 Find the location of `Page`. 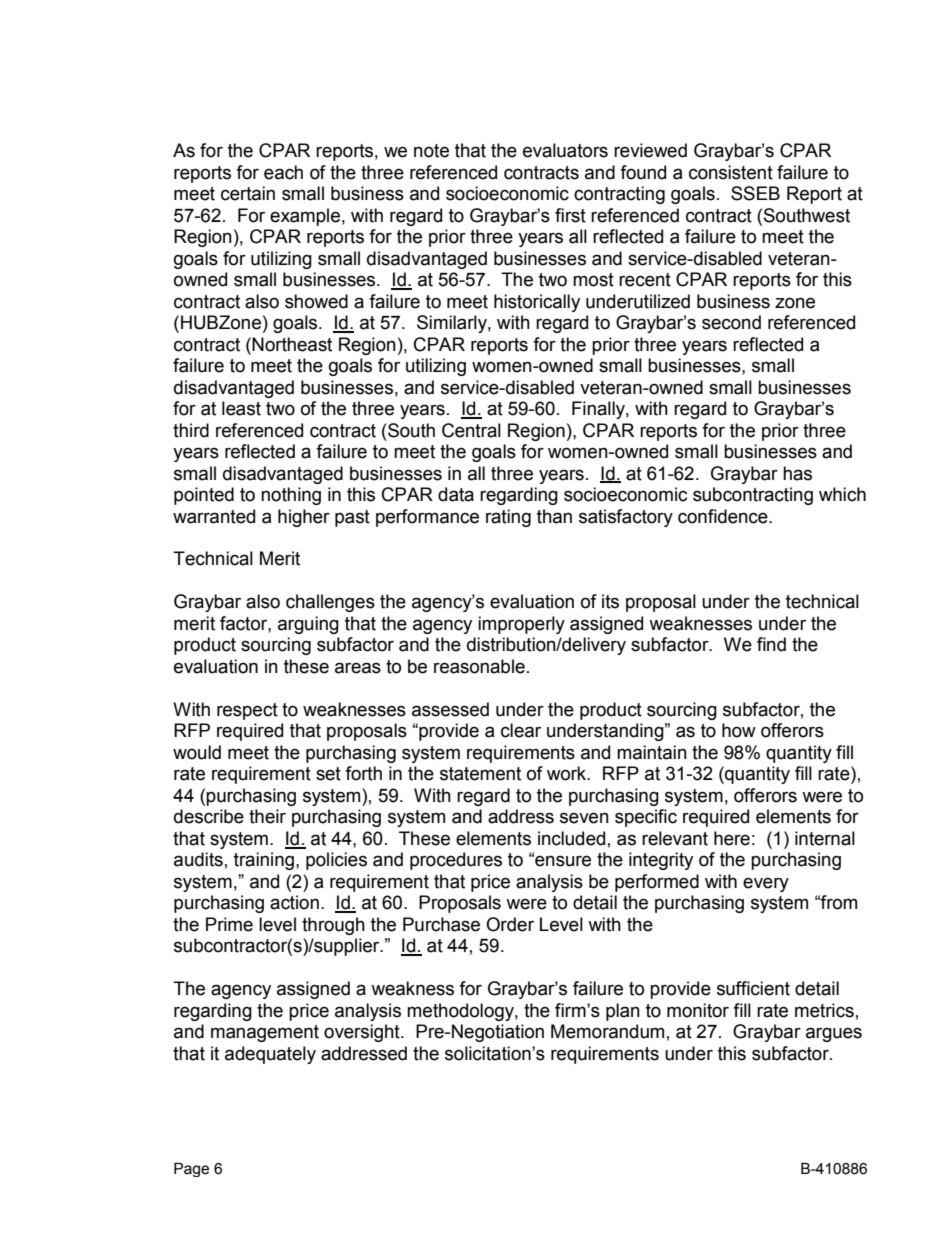

Page is located at coordinates (191, 1170).
